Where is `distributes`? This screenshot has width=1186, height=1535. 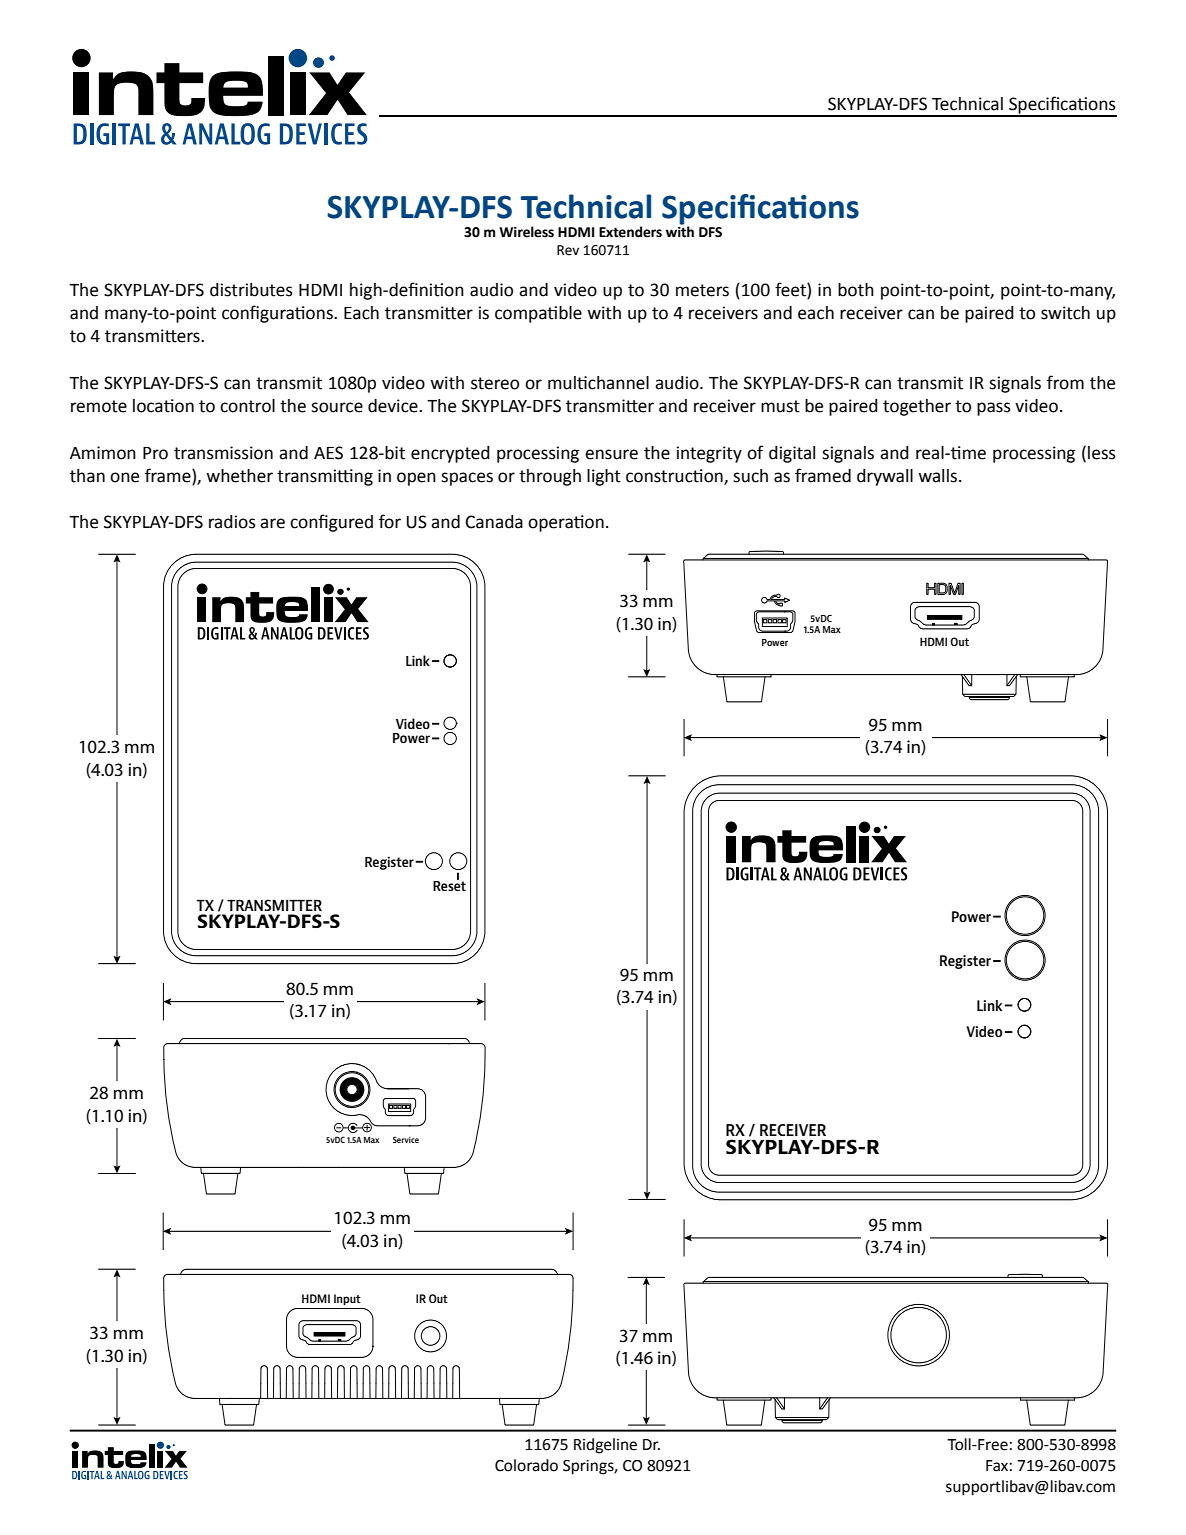 distributes is located at coordinates (251, 290).
